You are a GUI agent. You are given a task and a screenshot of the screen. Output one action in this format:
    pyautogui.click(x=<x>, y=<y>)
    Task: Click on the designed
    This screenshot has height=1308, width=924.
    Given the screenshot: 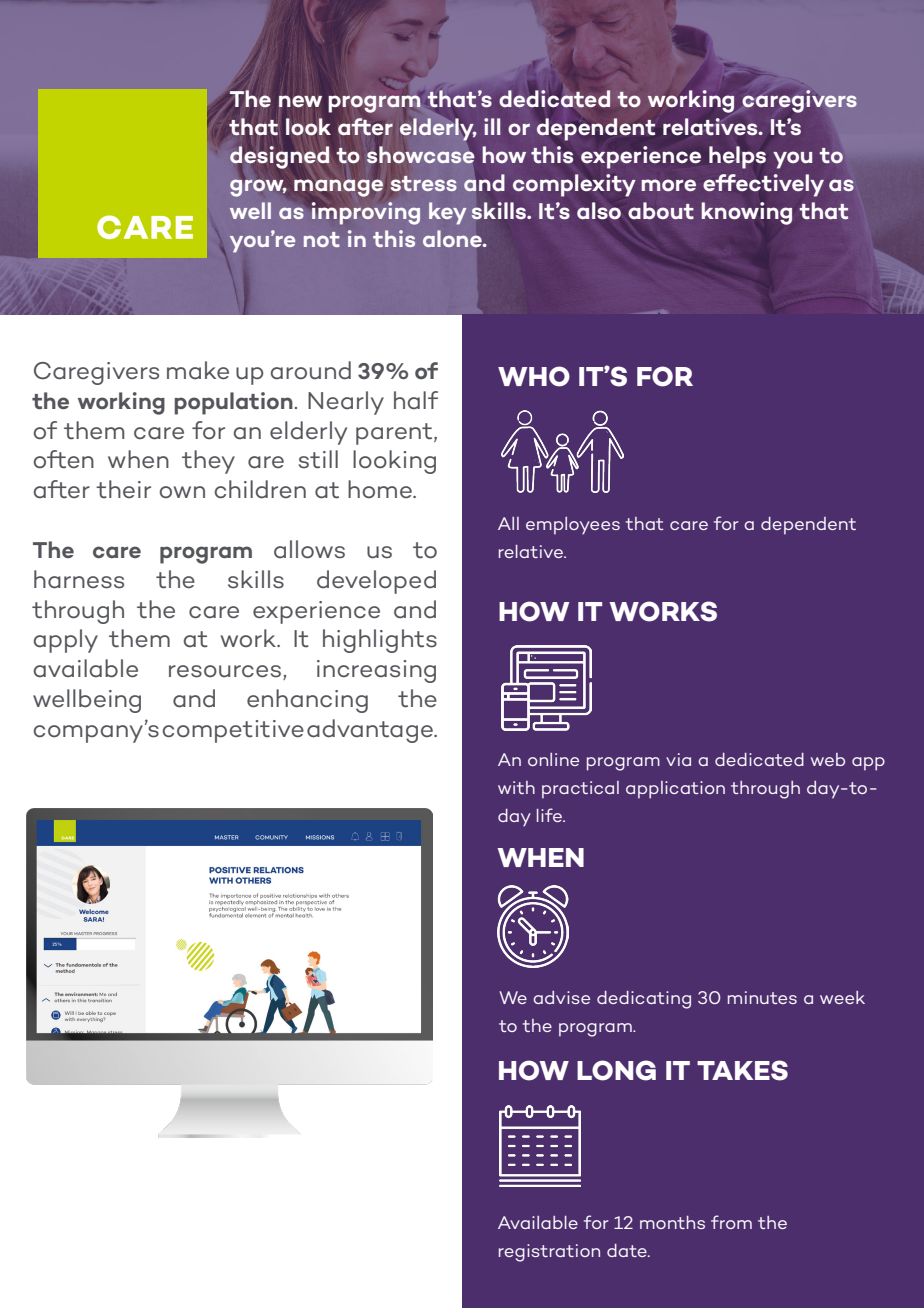 What is the action you would take?
    pyautogui.click(x=279, y=157)
